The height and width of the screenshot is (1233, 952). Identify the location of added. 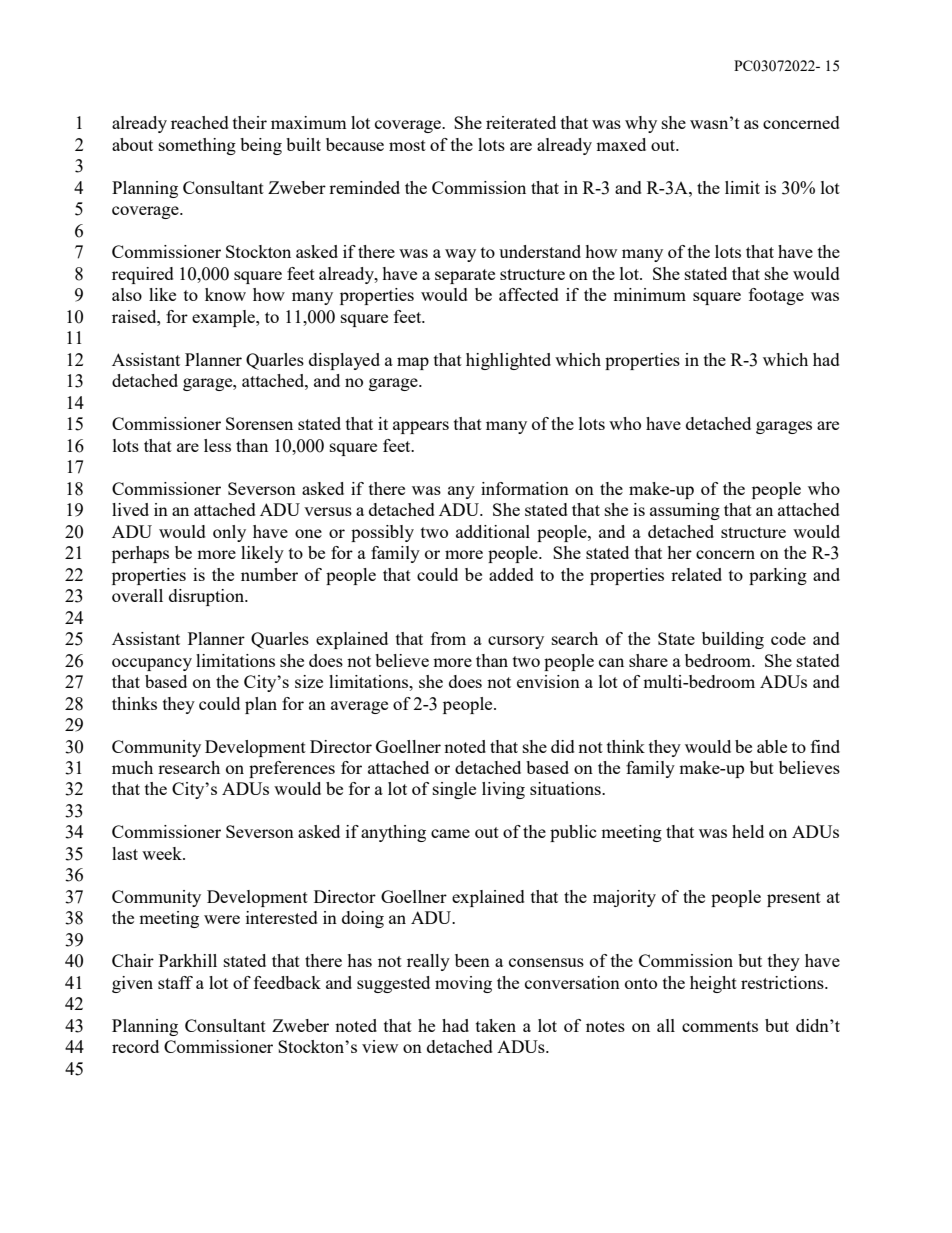
(511, 574).
